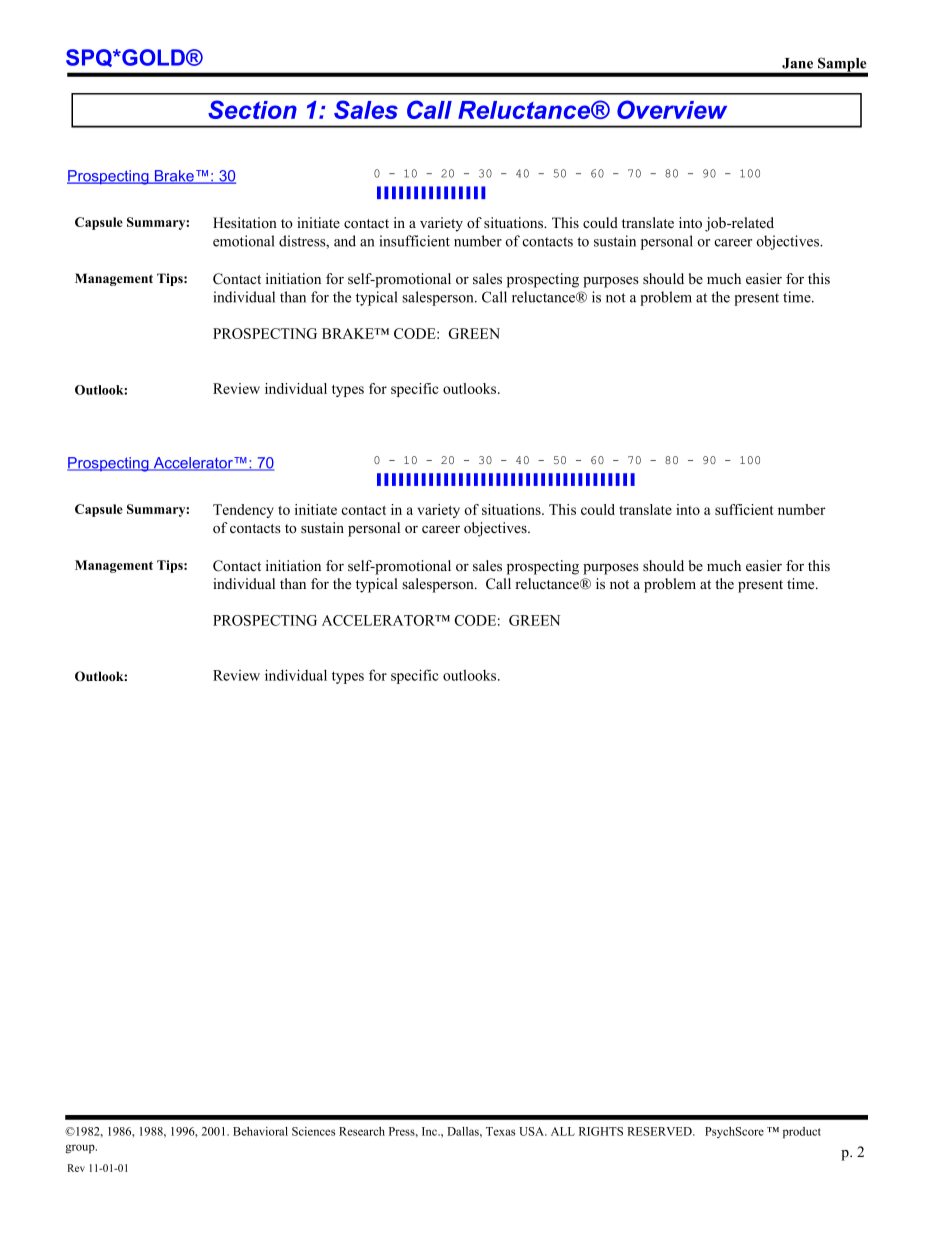  I want to click on Overview, so click(672, 109).
